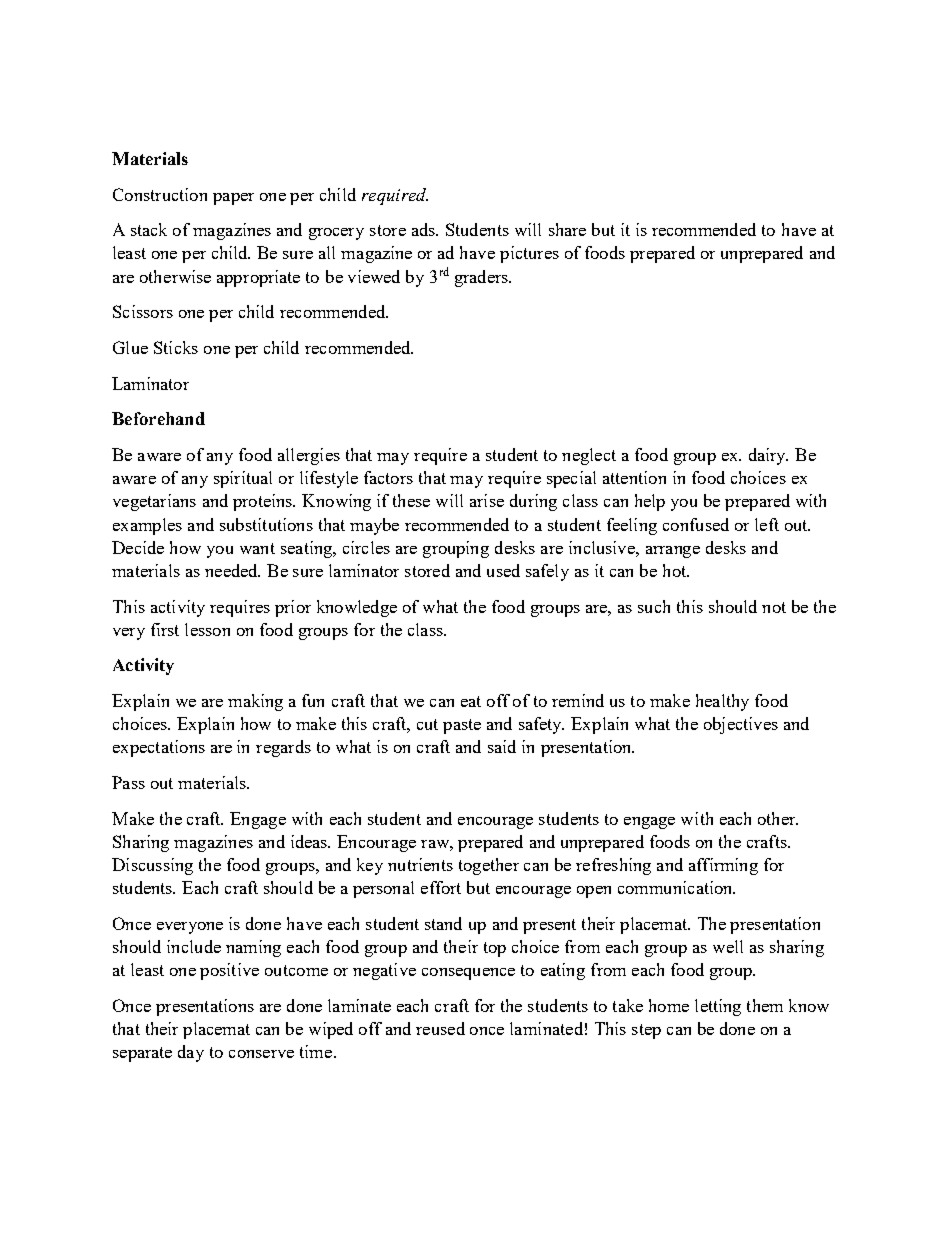  What do you see at coordinates (158, 418) in the page?
I see `Beforehand` at bounding box center [158, 418].
